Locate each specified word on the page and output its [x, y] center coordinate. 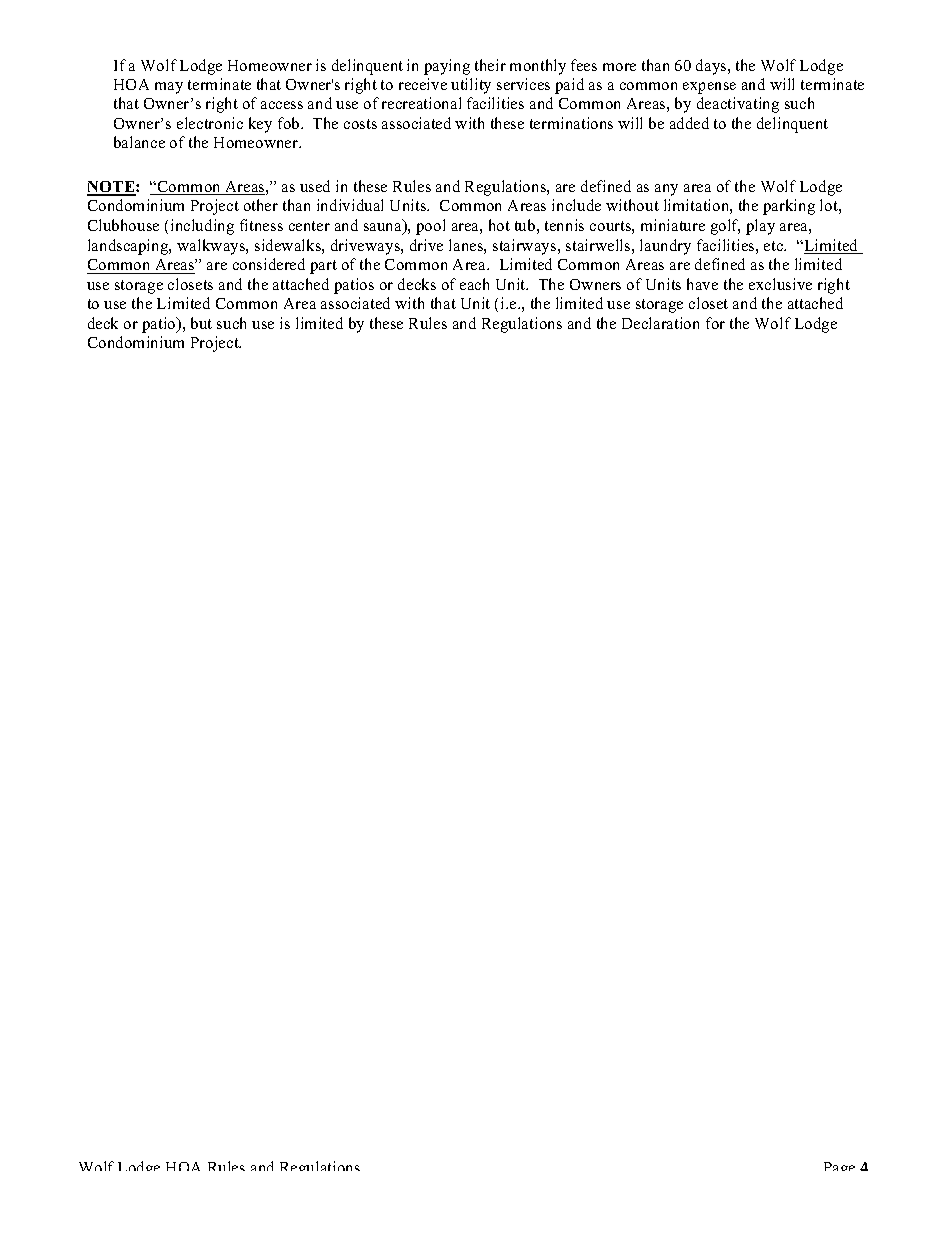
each [474, 284]
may [169, 88]
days [712, 67]
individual [350, 205]
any [666, 190]
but [201, 323]
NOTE [112, 188]
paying [447, 67]
